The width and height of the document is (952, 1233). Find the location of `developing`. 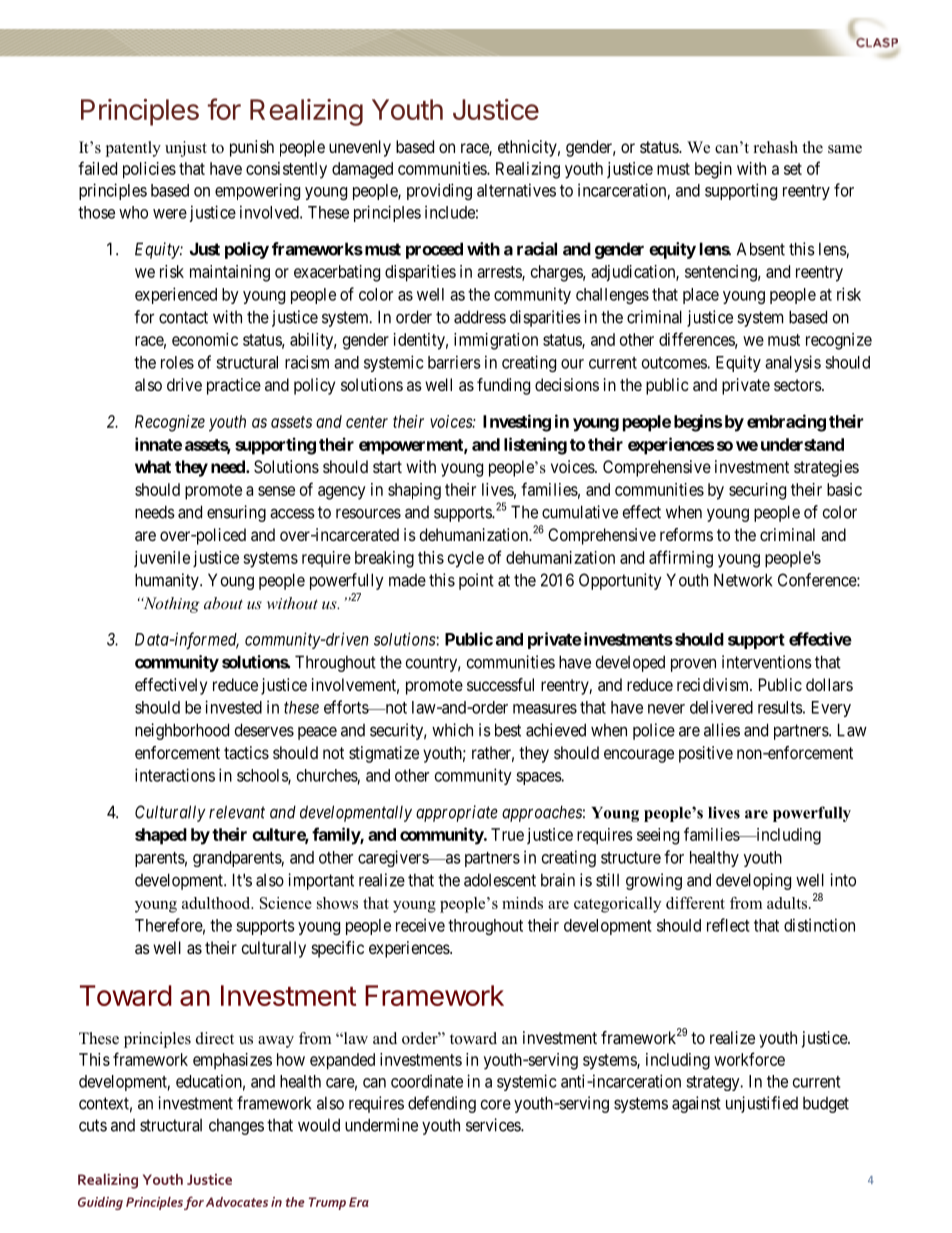

developing is located at coordinates (753, 881).
